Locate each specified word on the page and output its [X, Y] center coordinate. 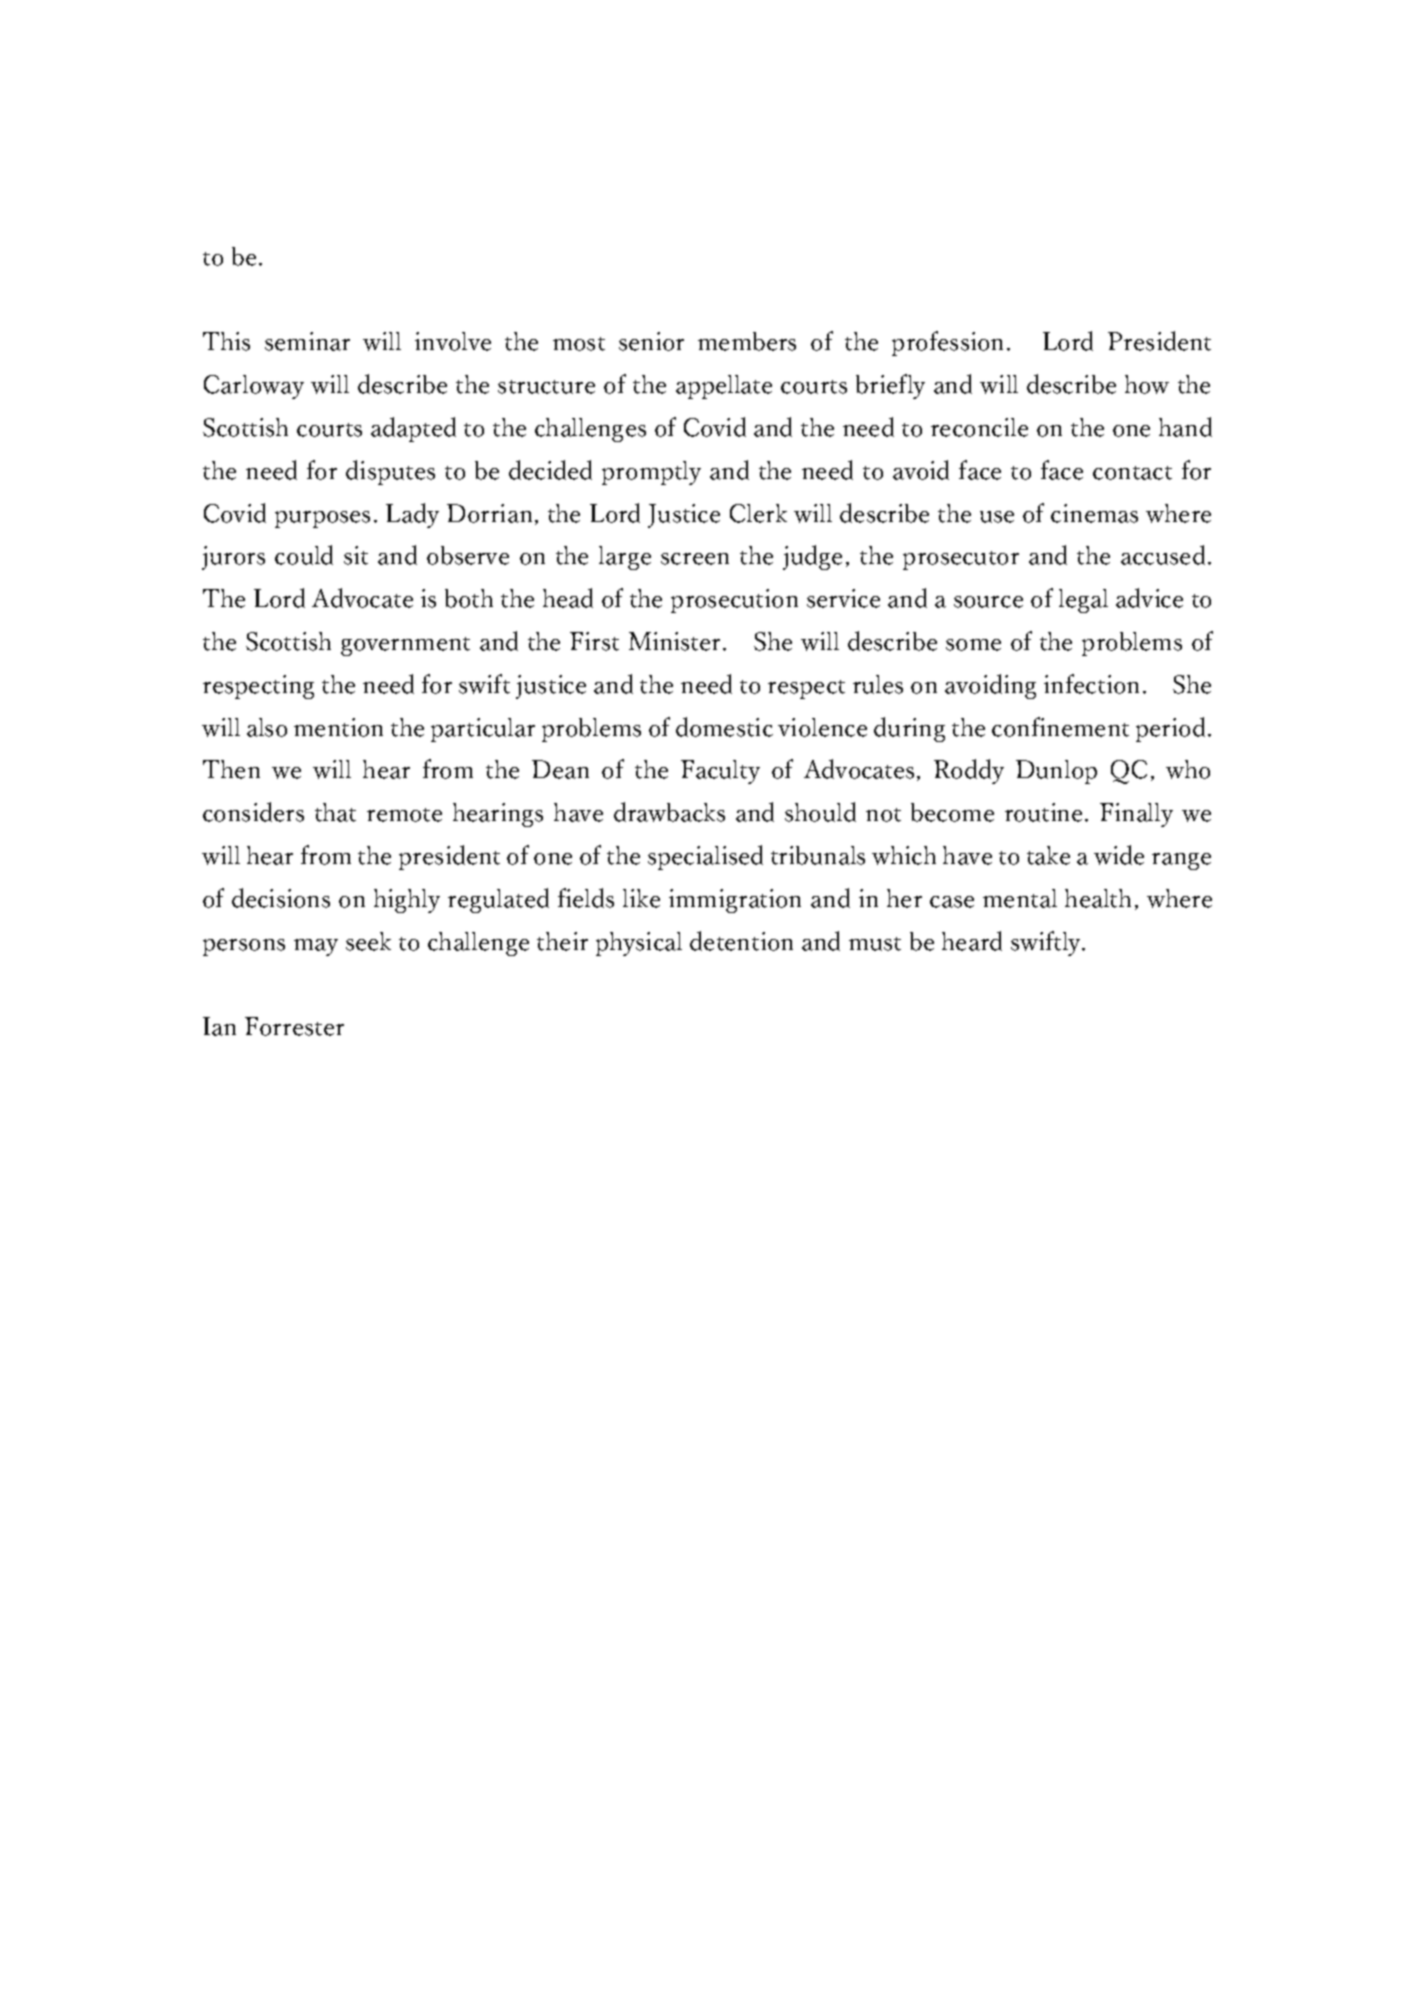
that [335, 812]
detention [741, 941]
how [1147, 384]
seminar [307, 341]
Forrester [294, 1026]
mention [338, 727]
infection [1091, 684]
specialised [705, 857]
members [747, 341]
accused [1163, 555]
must [875, 944]
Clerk [758, 513]
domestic [724, 727]
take [1048, 855]
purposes [322, 519]
